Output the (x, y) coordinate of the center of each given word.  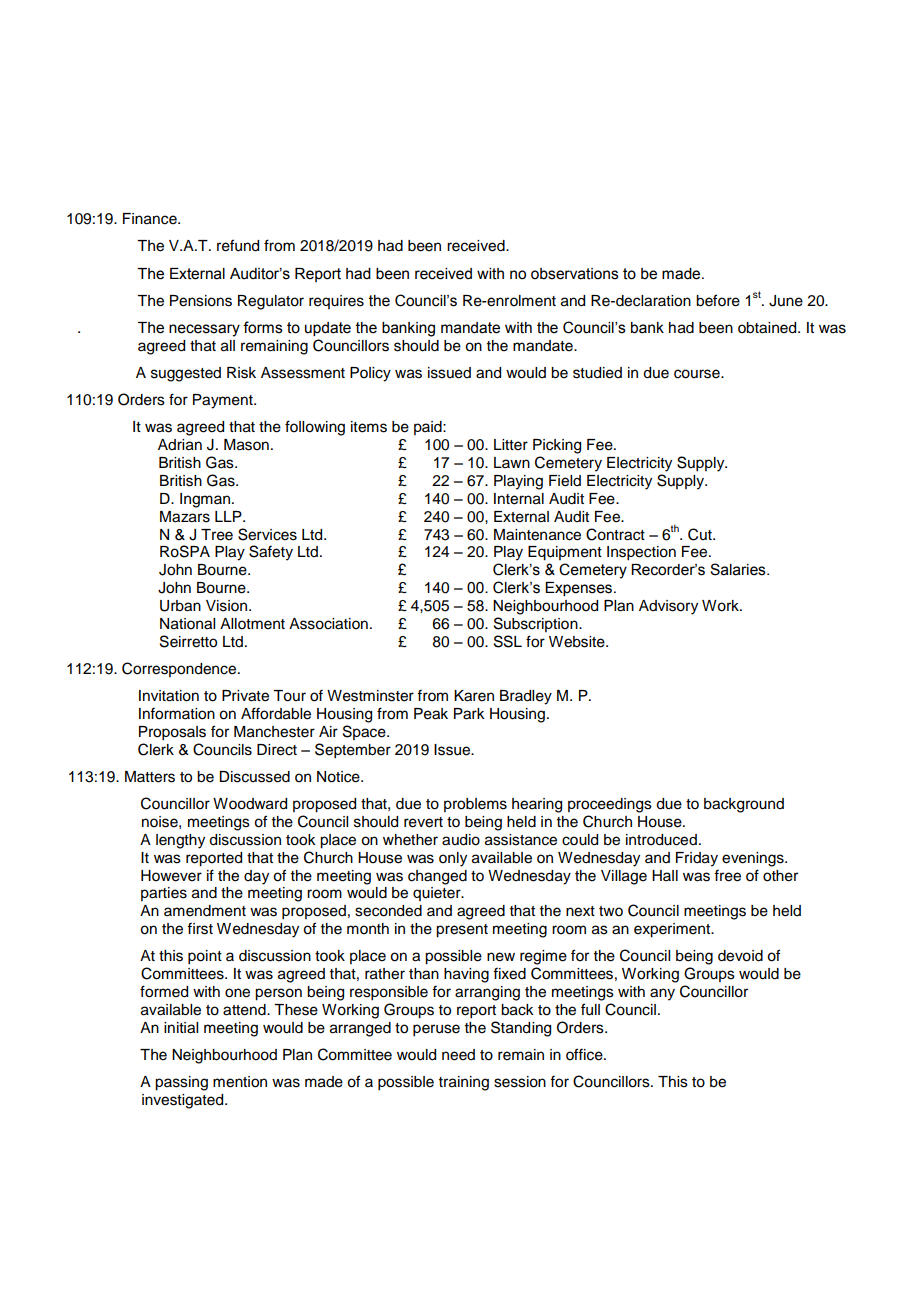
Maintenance (537, 535)
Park (469, 714)
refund (238, 245)
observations (575, 274)
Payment (224, 401)
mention (240, 1082)
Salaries (739, 569)
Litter (511, 445)
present (462, 931)
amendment (205, 911)
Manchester (274, 732)
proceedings (610, 805)
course (698, 374)
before (718, 300)
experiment (673, 930)
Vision (228, 606)
